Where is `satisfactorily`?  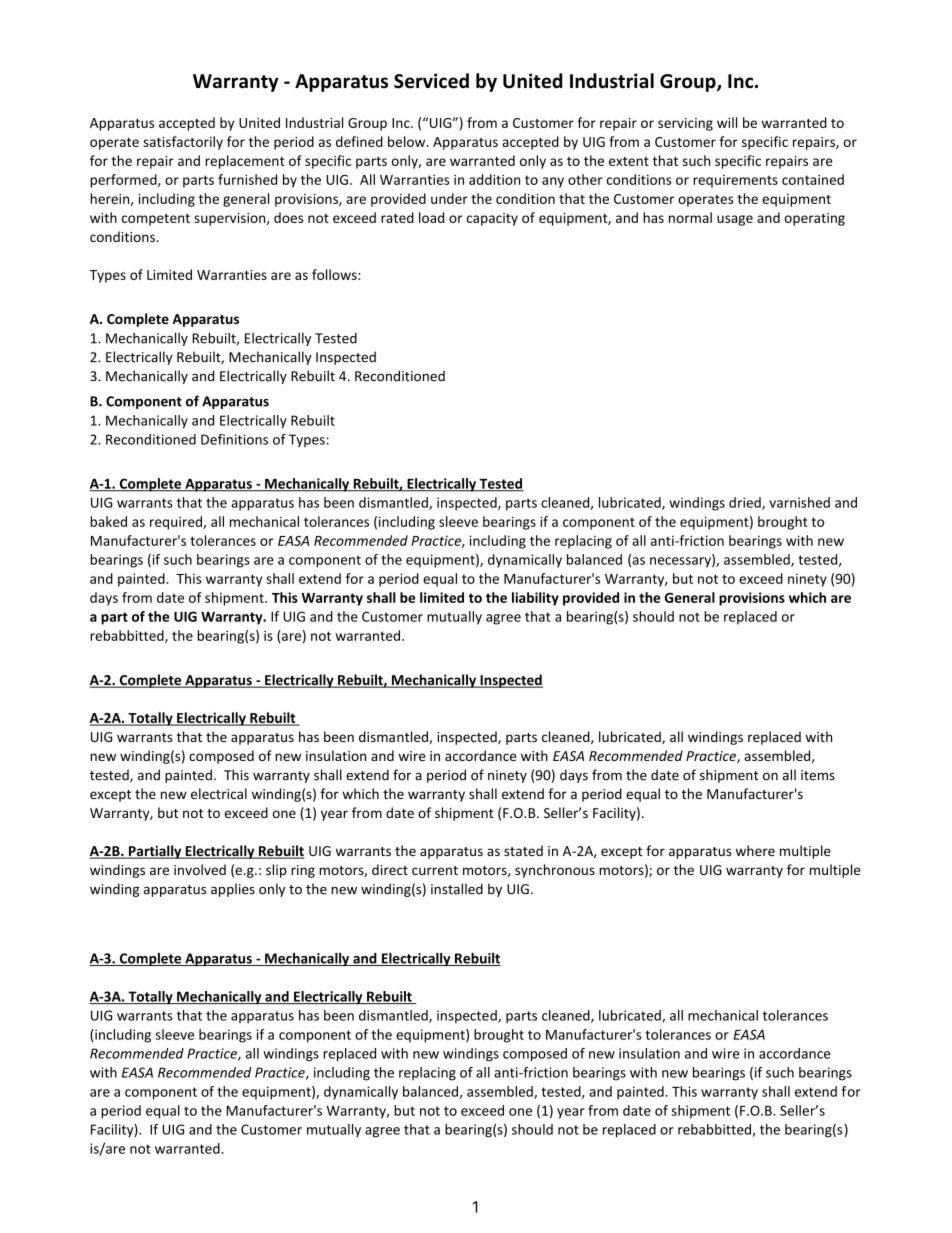
satisfactorily is located at coordinates (183, 143).
